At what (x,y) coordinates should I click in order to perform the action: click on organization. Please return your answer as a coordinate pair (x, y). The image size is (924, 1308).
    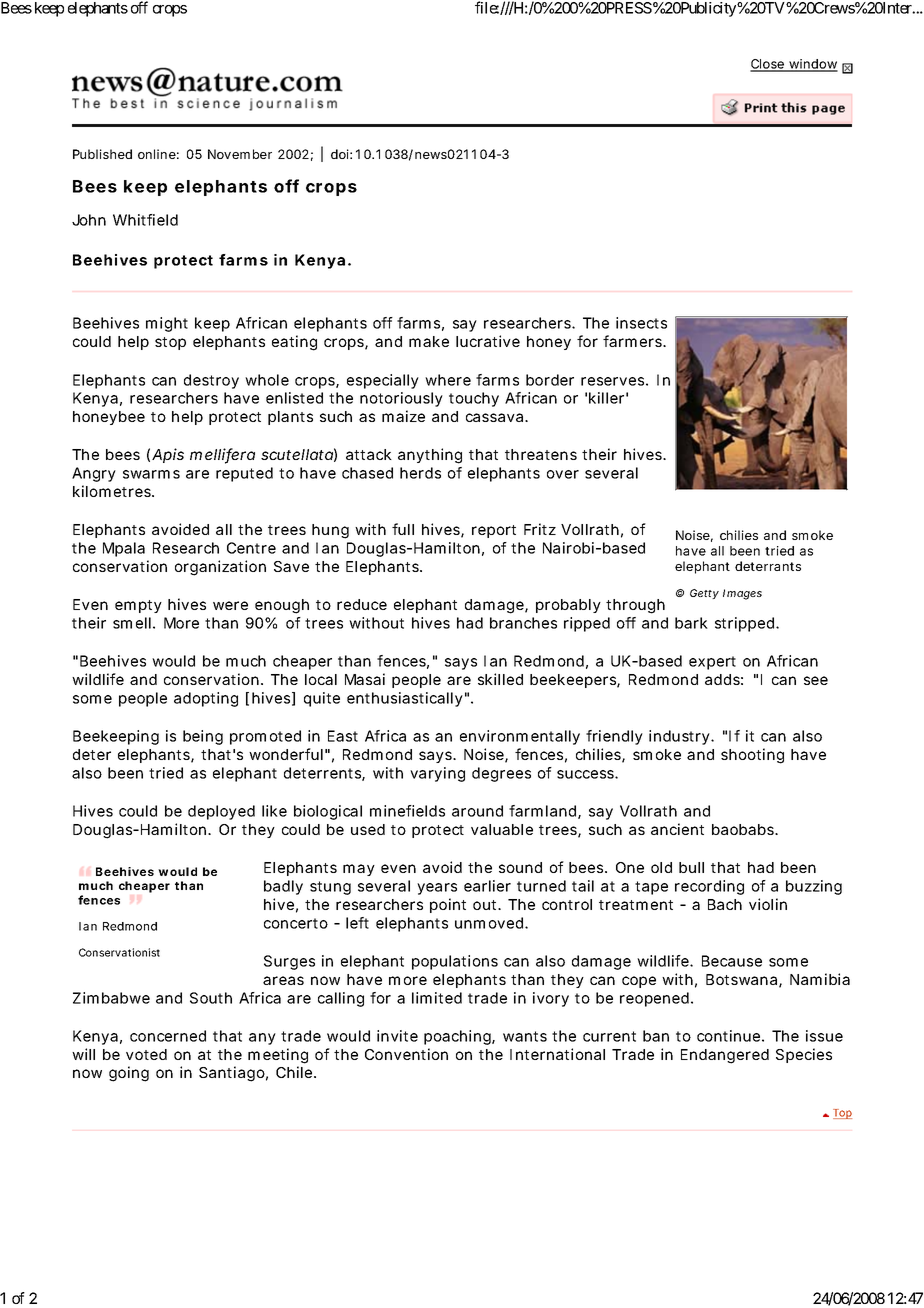
    Looking at the image, I should click on (220, 568).
